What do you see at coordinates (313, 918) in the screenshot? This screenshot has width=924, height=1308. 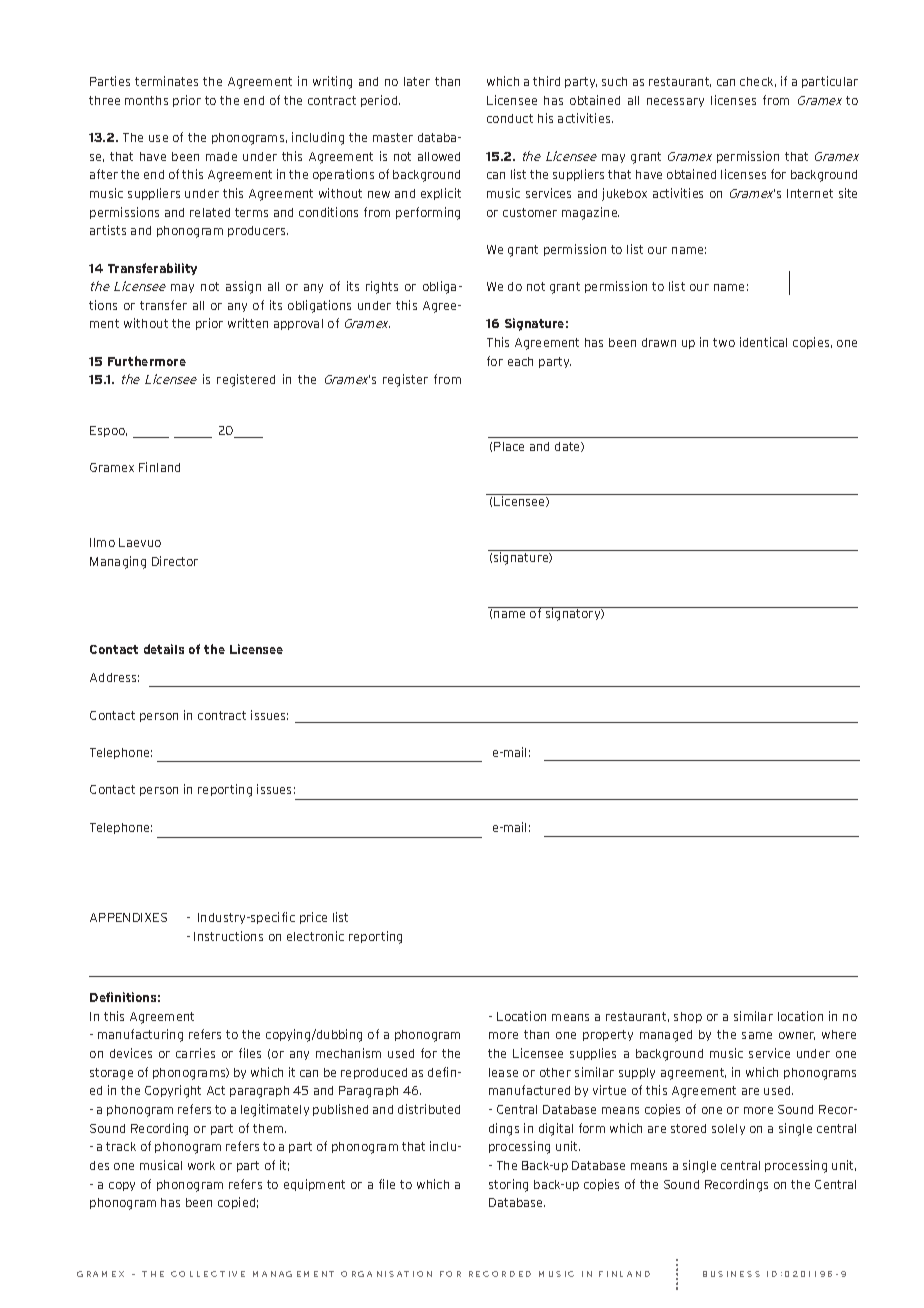 I see `price` at bounding box center [313, 918].
